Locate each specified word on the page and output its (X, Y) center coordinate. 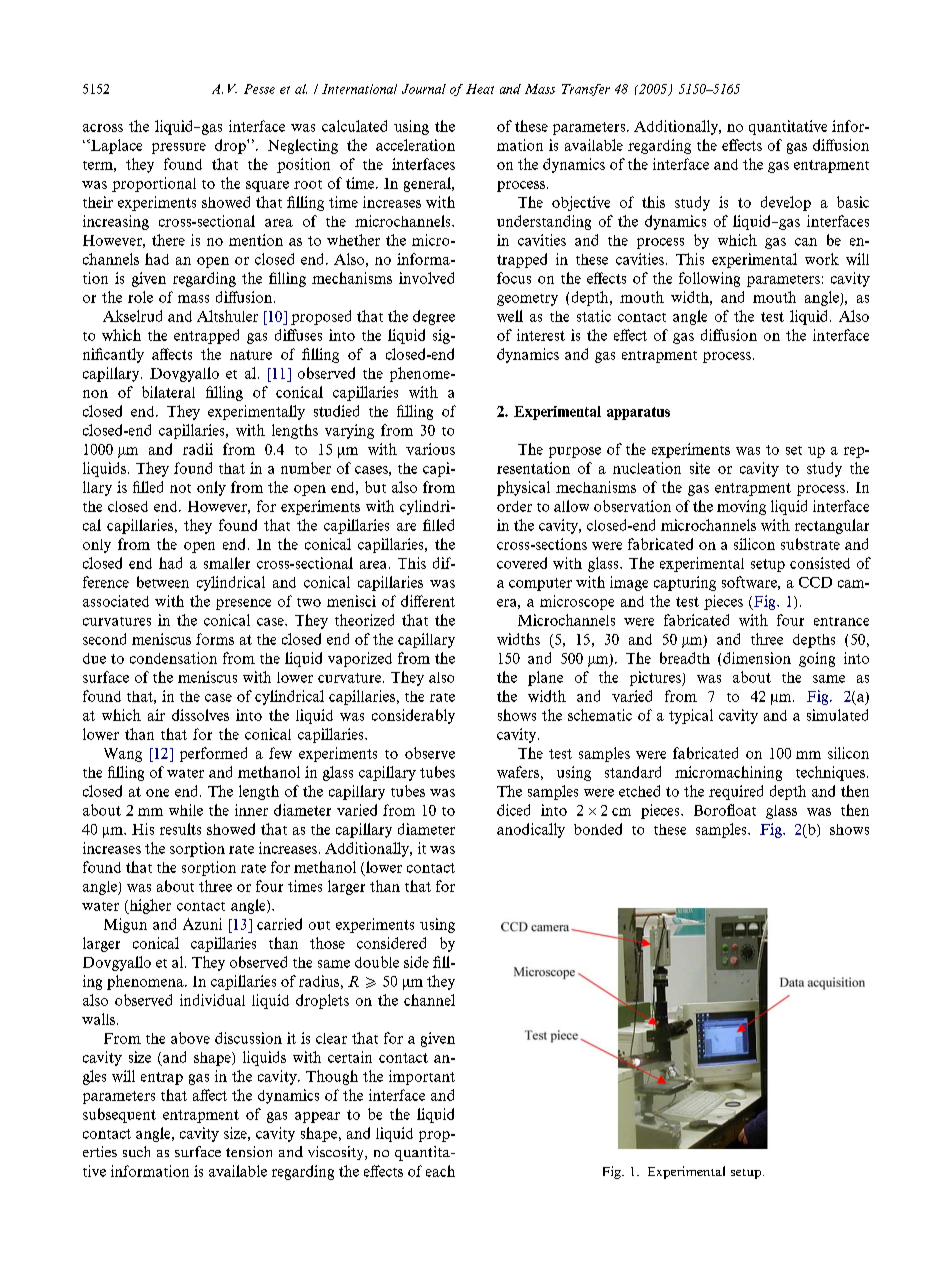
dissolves (200, 715)
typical (691, 716)
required (736, 792)
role (140, 297)
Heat (480, 89)
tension (249, 1151)
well (510, 316)
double (377, 962)
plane (545, 678)
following (709, 279)
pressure (179, 148)
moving (741, 507)
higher (149, 906)
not (180, 488)
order (514, 506)
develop (786, 203)
